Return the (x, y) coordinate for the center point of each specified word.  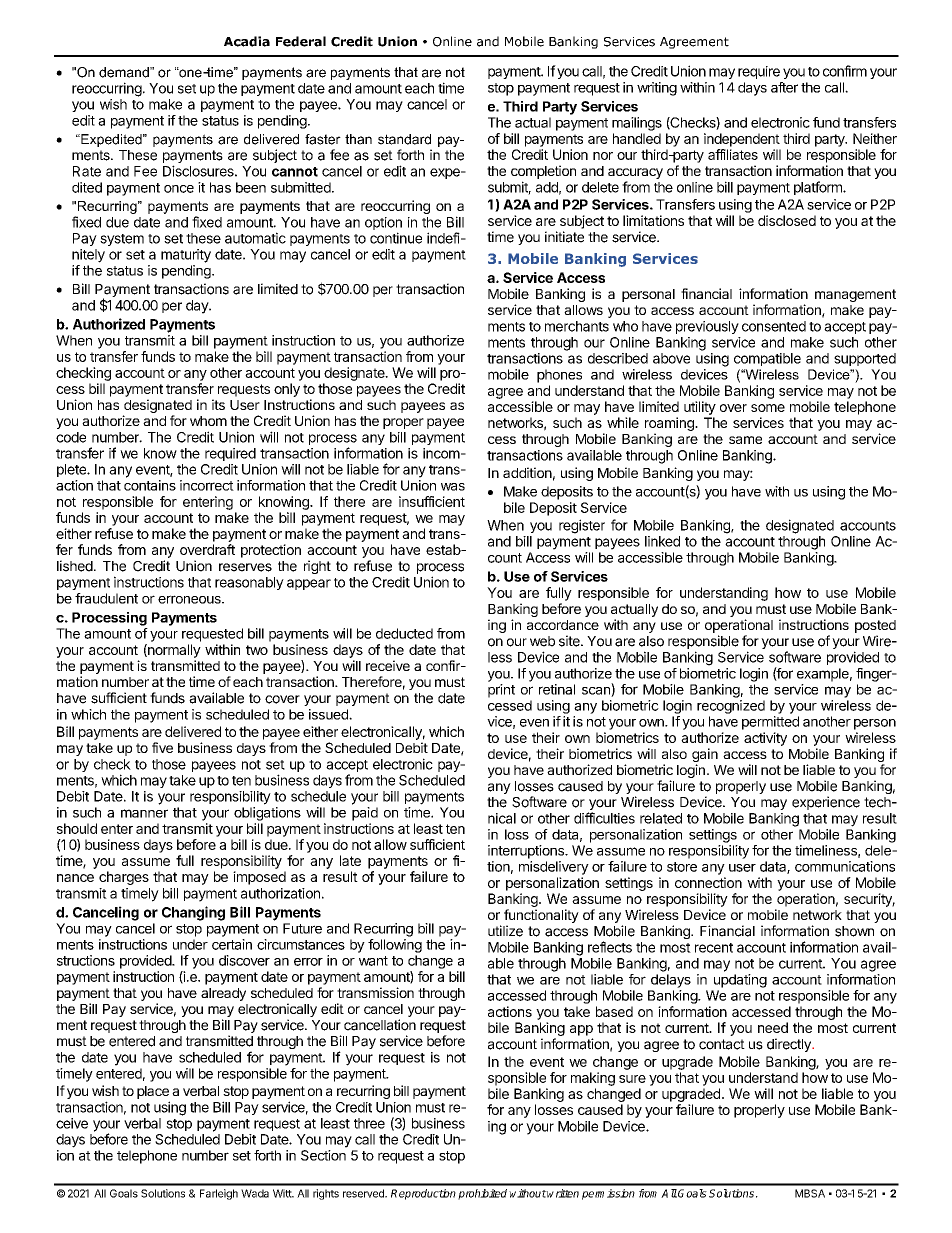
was (453, 487)
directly (790, 1045)
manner (144, 813)
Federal (301, 41)
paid (365, 814)
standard (404, 139)
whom (208, 421)
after (784, 87)
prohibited (482, 1194)
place (153, 1092)
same (745, 440)
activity (765, 739)
